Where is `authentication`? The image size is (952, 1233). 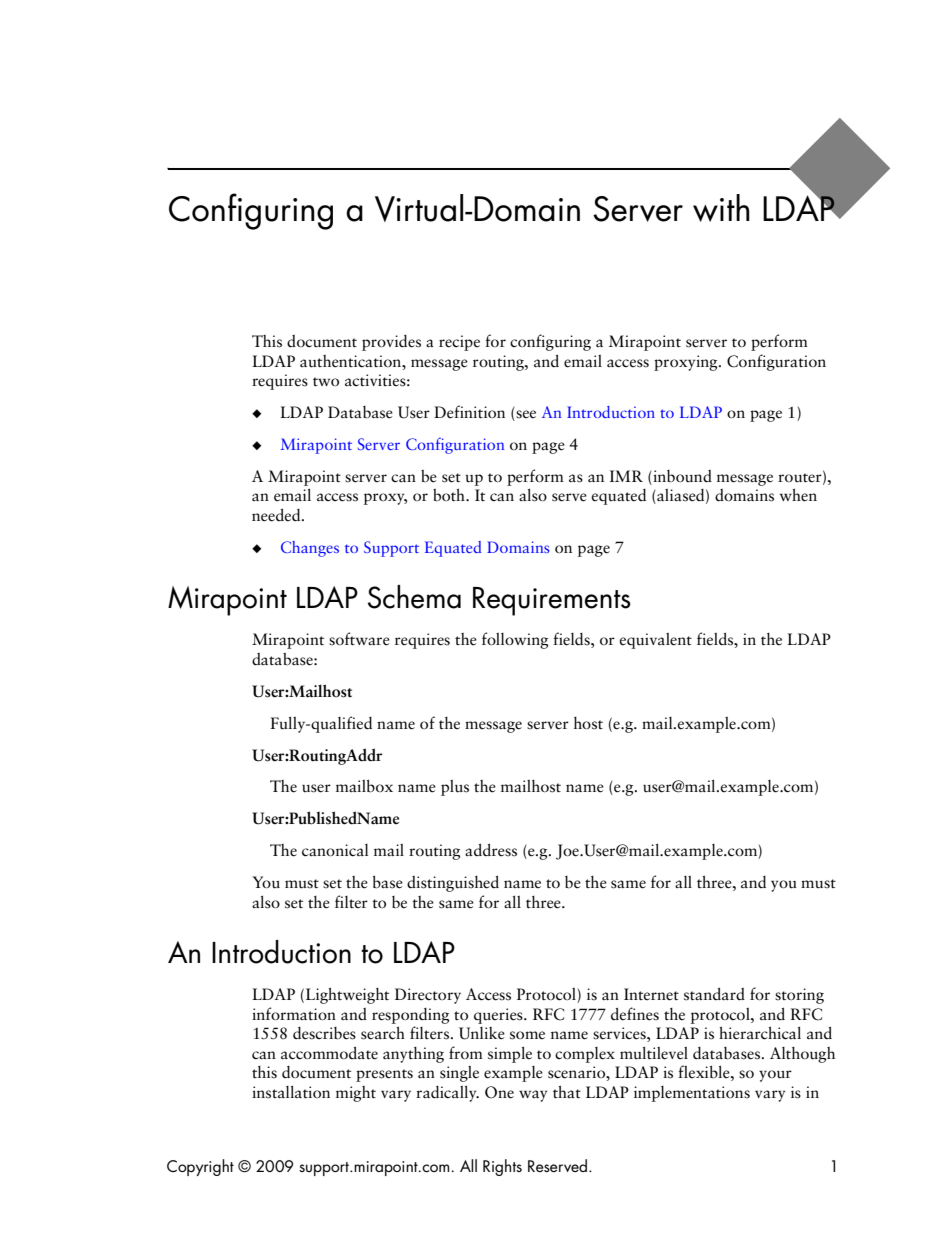
authentication is located at coordinates (352, 361).
